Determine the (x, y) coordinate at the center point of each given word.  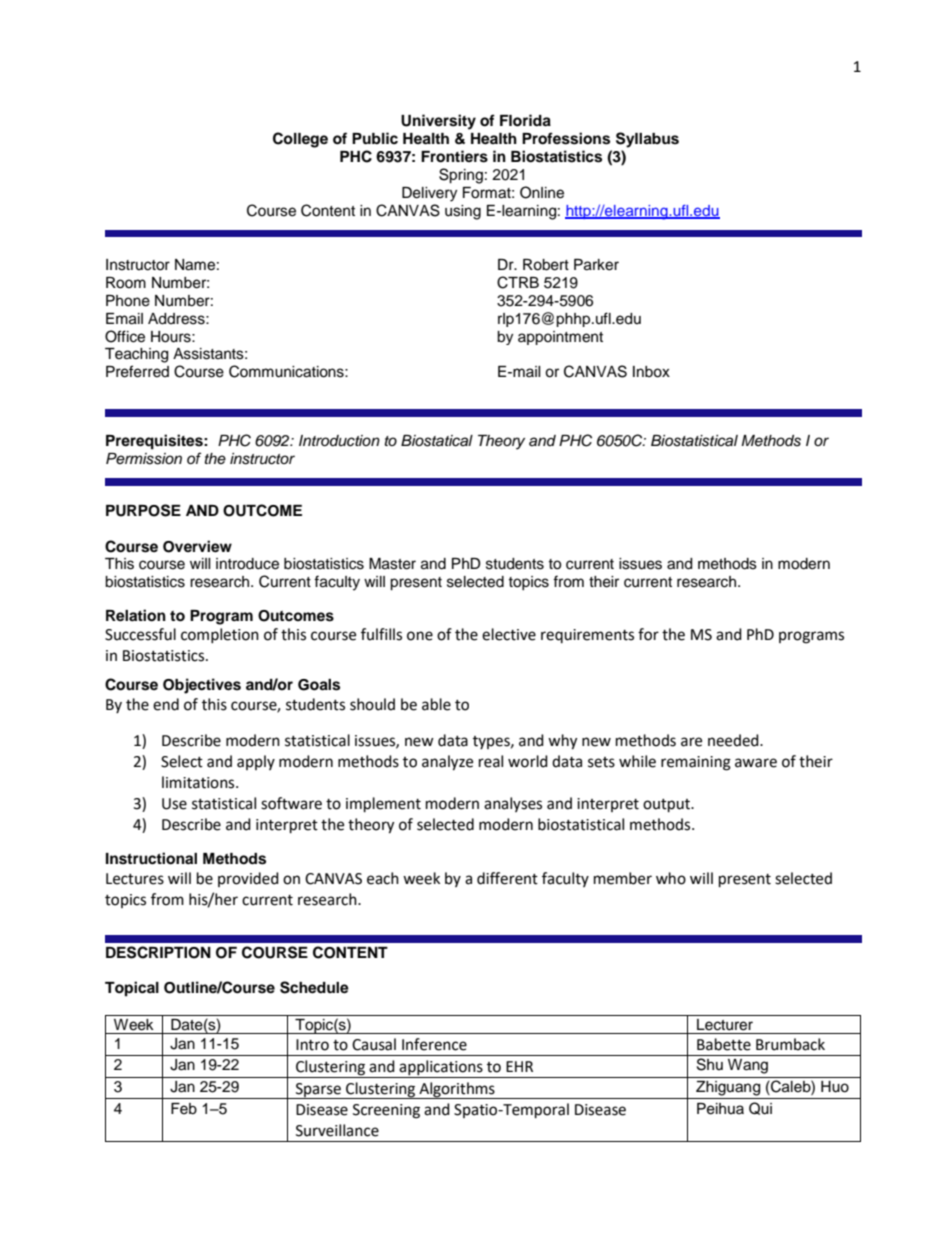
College (300, 140)
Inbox (651, 372)
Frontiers (454, 156)
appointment (560, 338)
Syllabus (647, 140)
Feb (184, 1109)
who (671, 878)
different (507, 878)
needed (734, 740)
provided (248, 879)
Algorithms (457, 1090)
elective (509, 634)
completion (220, 635)
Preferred (137, 371)
